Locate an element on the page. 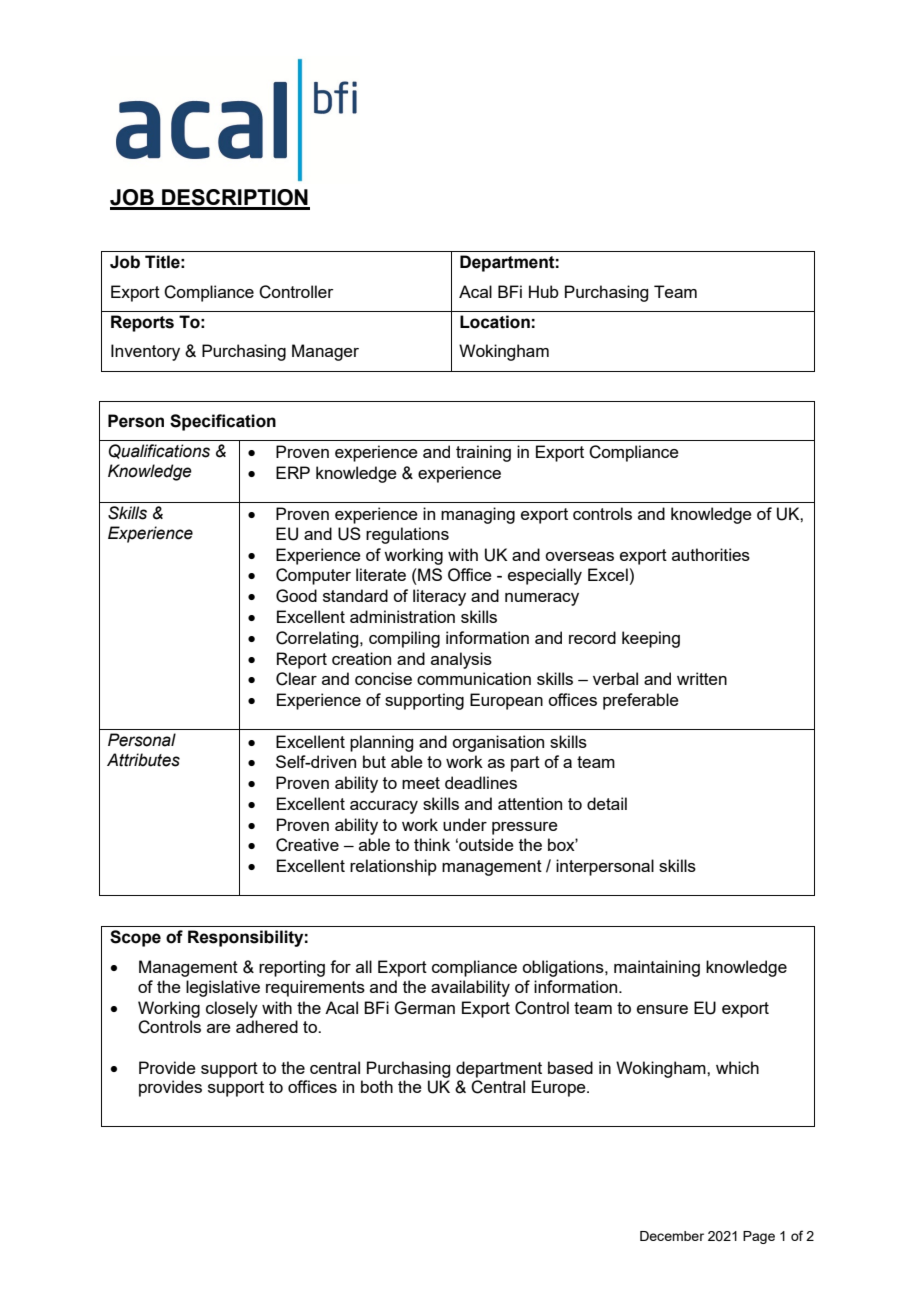 Image resolution: width=924 pixels, height=1308 pixels. regulations is located at coordinates (407, 535).
